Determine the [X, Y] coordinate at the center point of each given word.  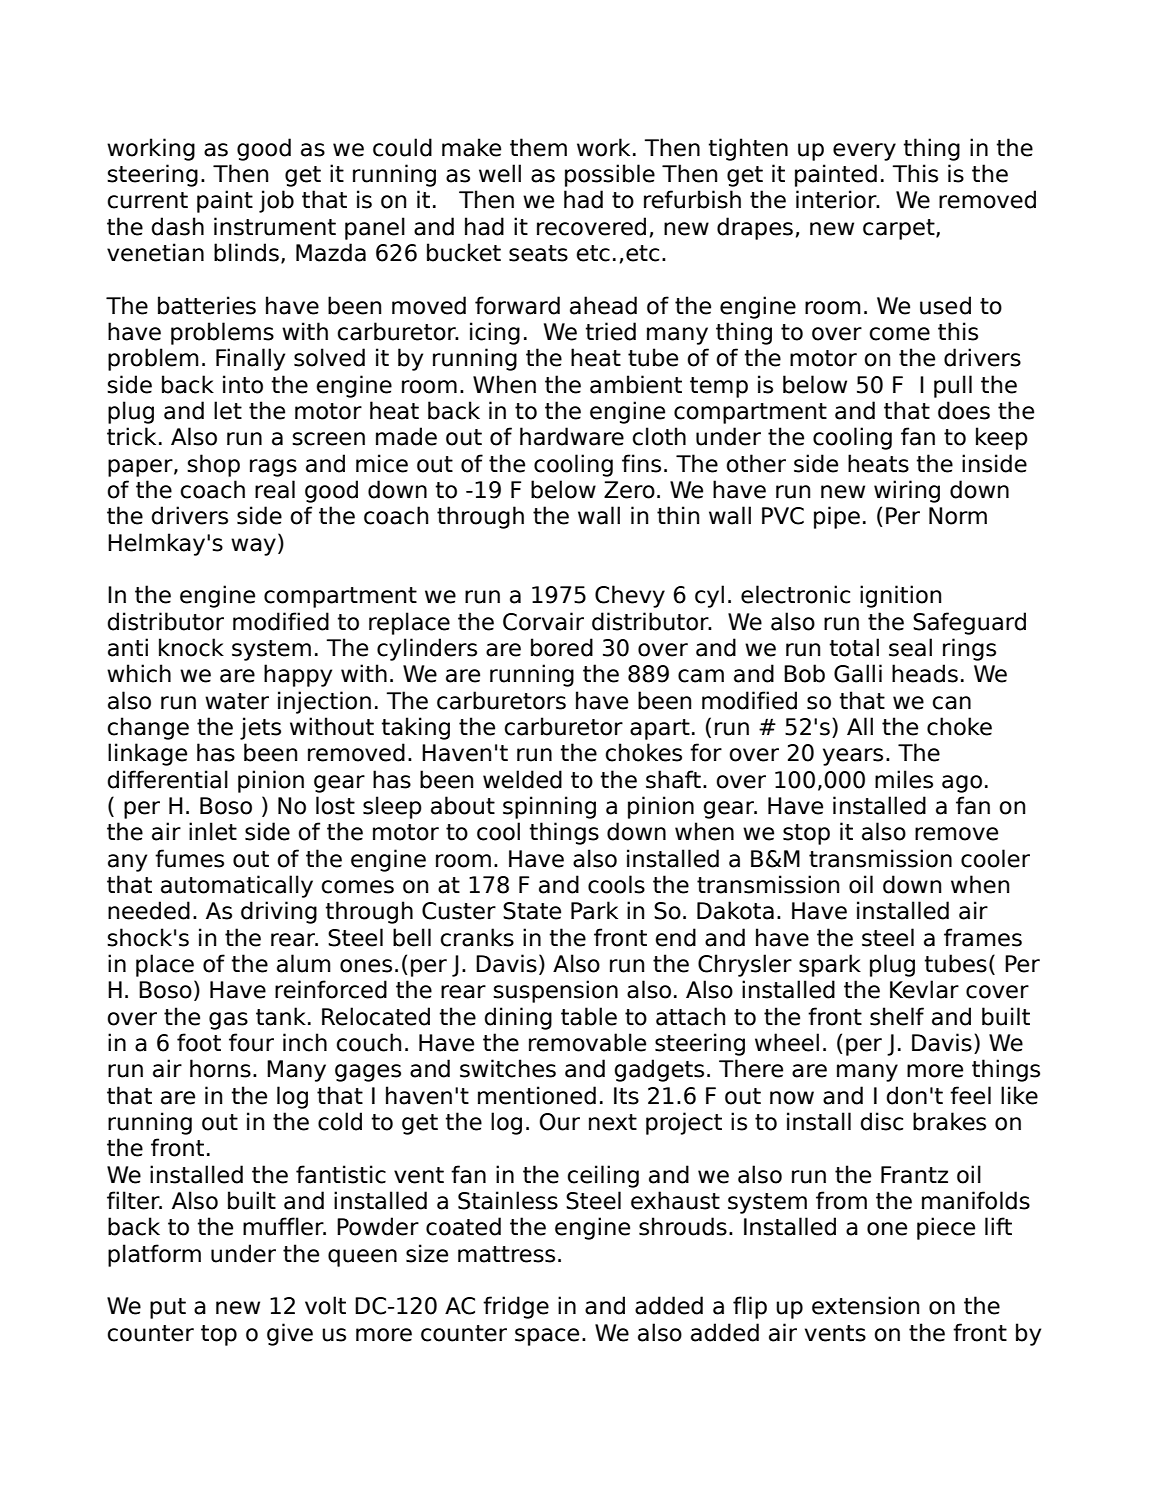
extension [865, 1305]
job [276, 201]
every [864, 152]
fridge [516, 1307]
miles [904, 779]
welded [522, 779]
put [168, 1308]
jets [260, 728]
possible [610, 175]
